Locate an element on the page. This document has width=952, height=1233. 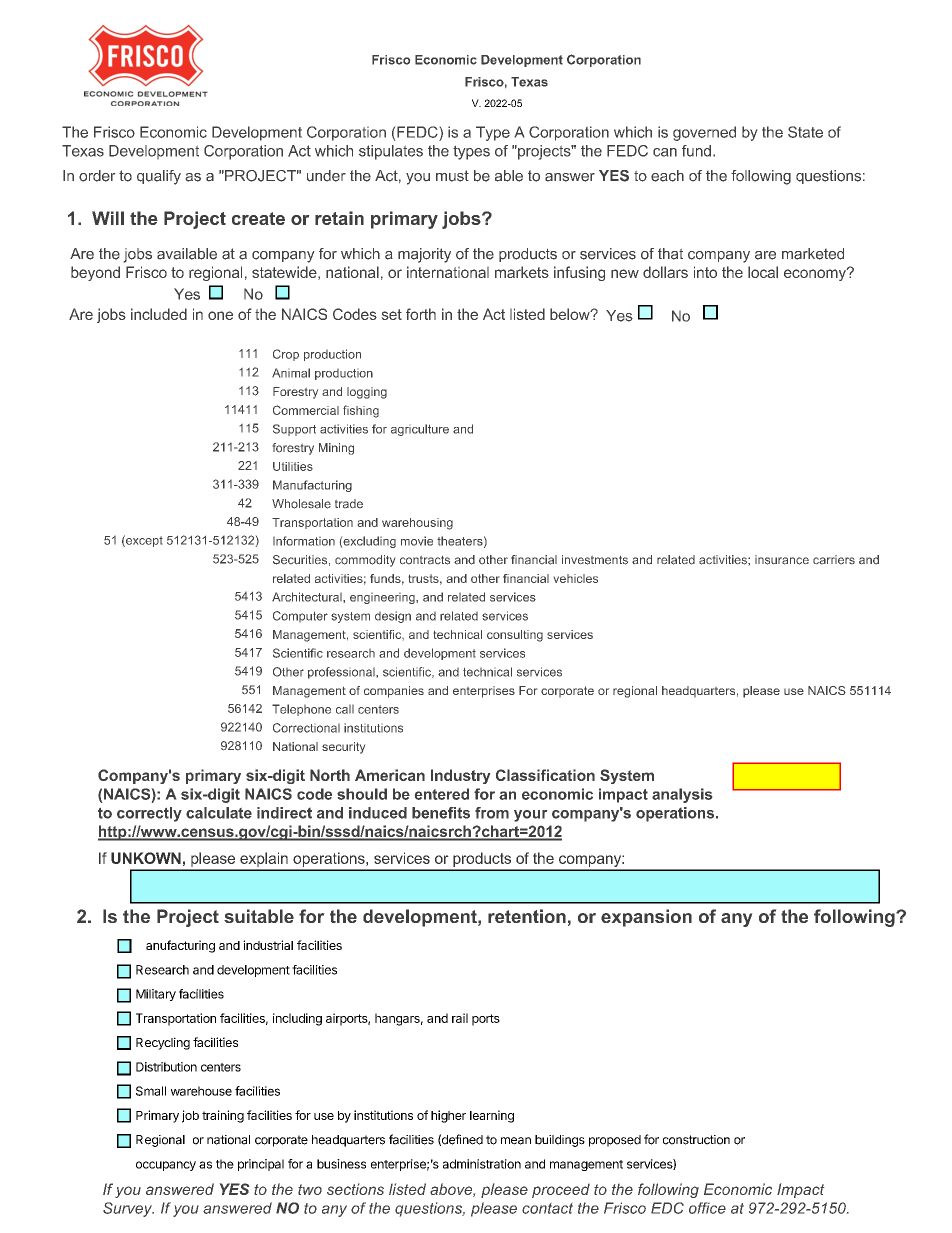
administration is located at coordinates (482, 1164).
